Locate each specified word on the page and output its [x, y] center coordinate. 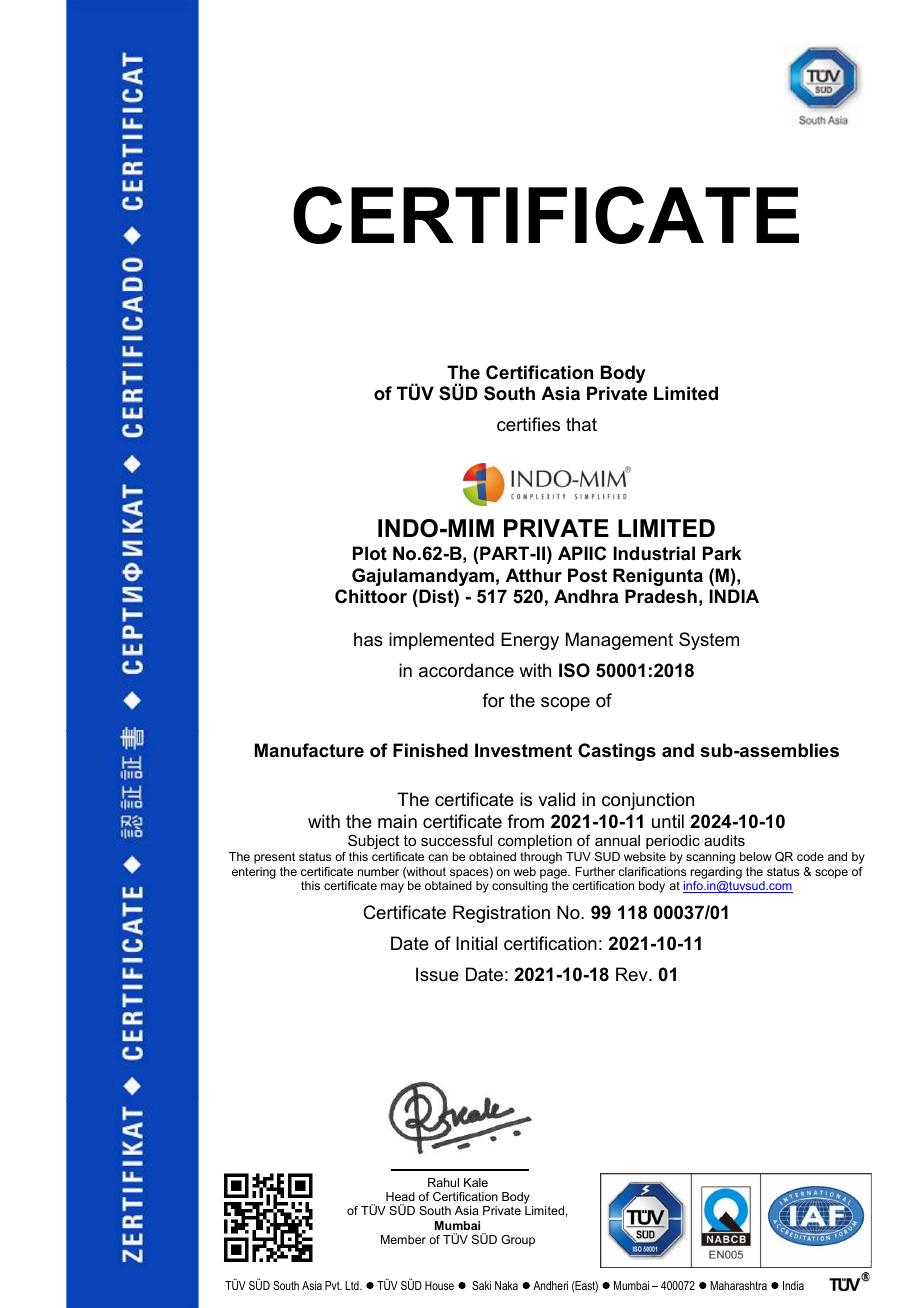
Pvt [333, 1285]
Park [722, 553]
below [756, 856]
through [541, 858]
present [274, 858]
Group [518, 1241]
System [709, 641]
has [368, 639]
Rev [633, 974]
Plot [370, 553]
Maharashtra [738, 1285]
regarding [716, 873]
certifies [528, 424]
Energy [530, 641]
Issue [437, 974]
